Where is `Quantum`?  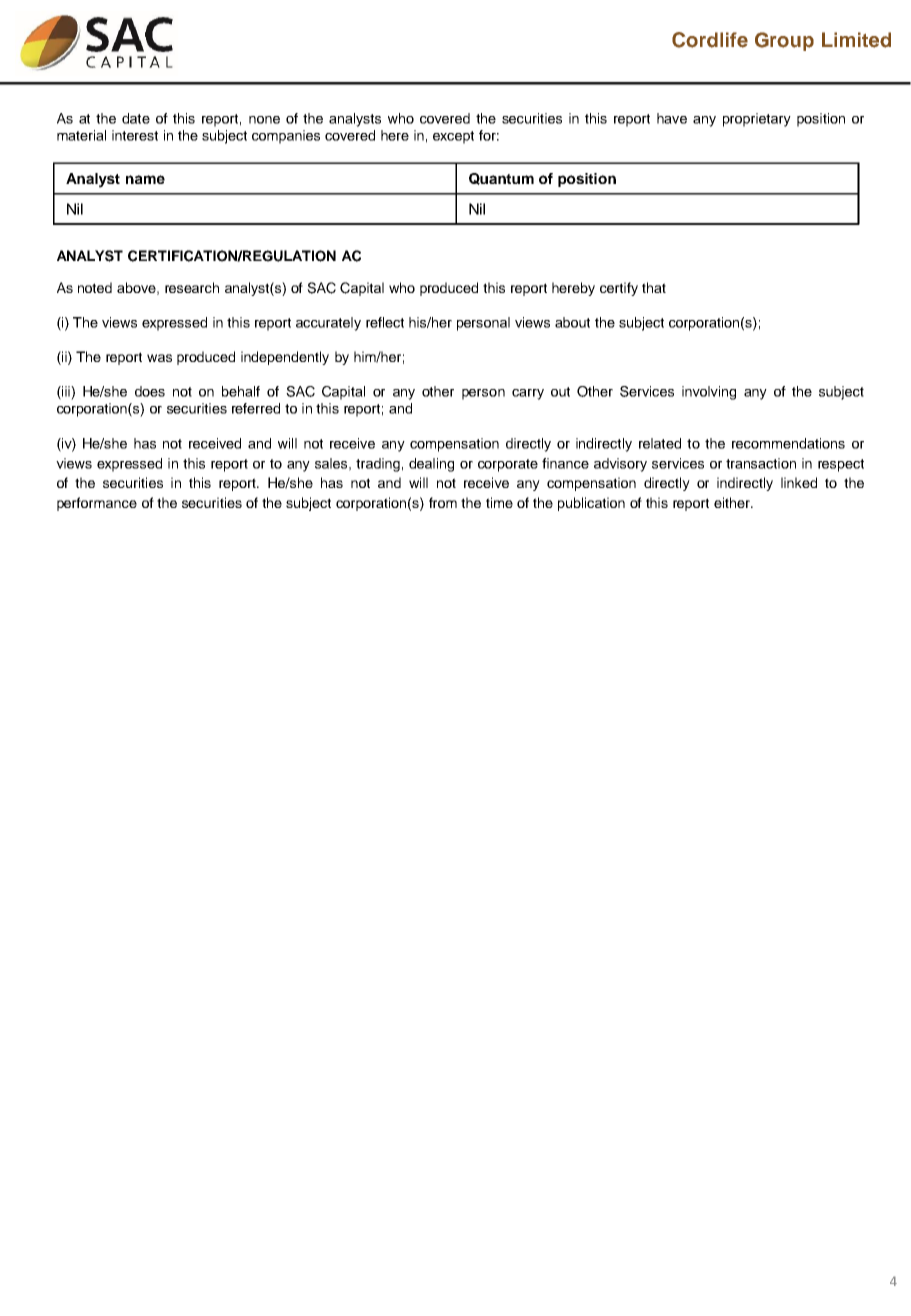
Quantum is located at coordinates (501, 179).
